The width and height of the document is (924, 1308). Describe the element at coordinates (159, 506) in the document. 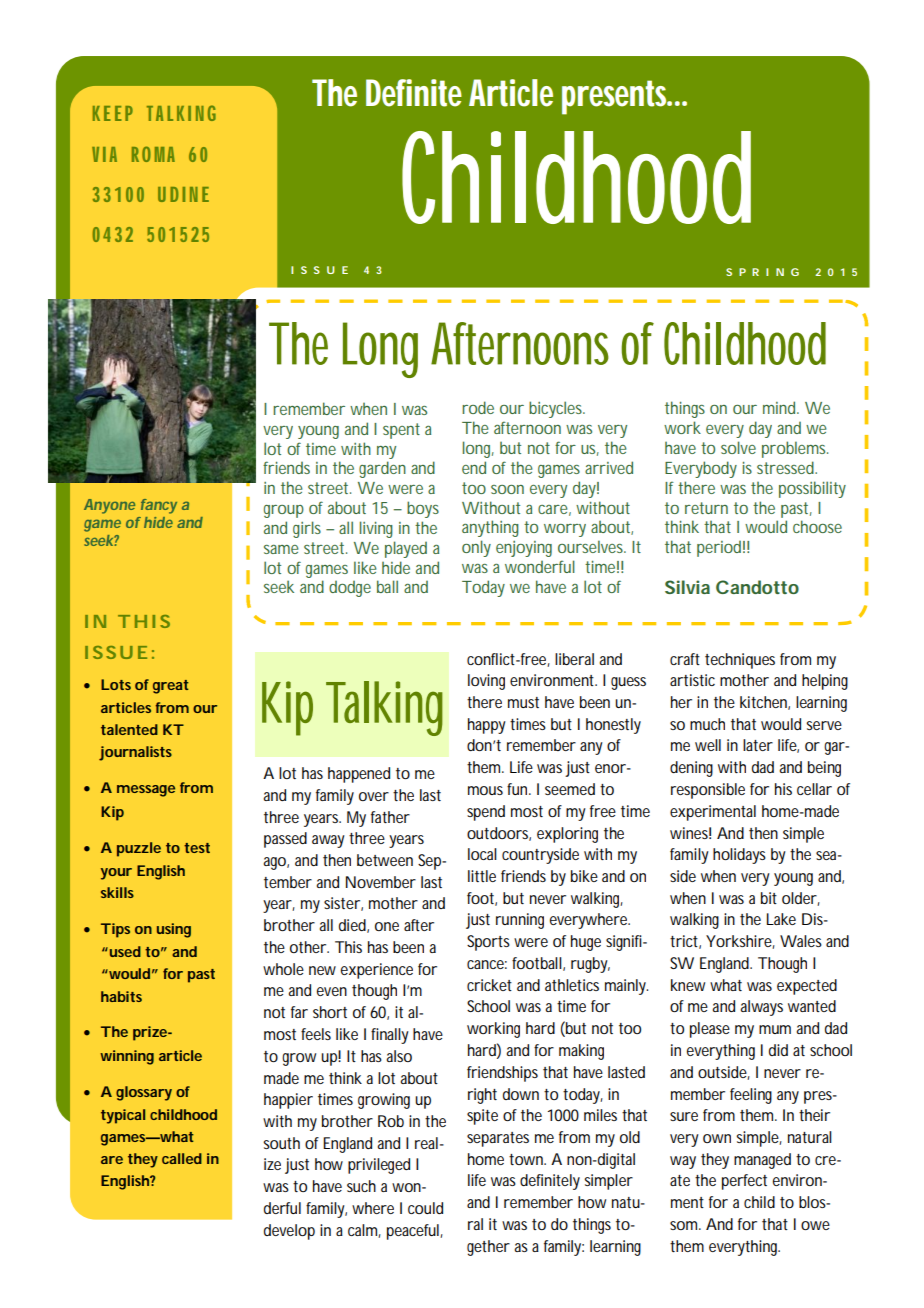

I see `fancy` at that location.
